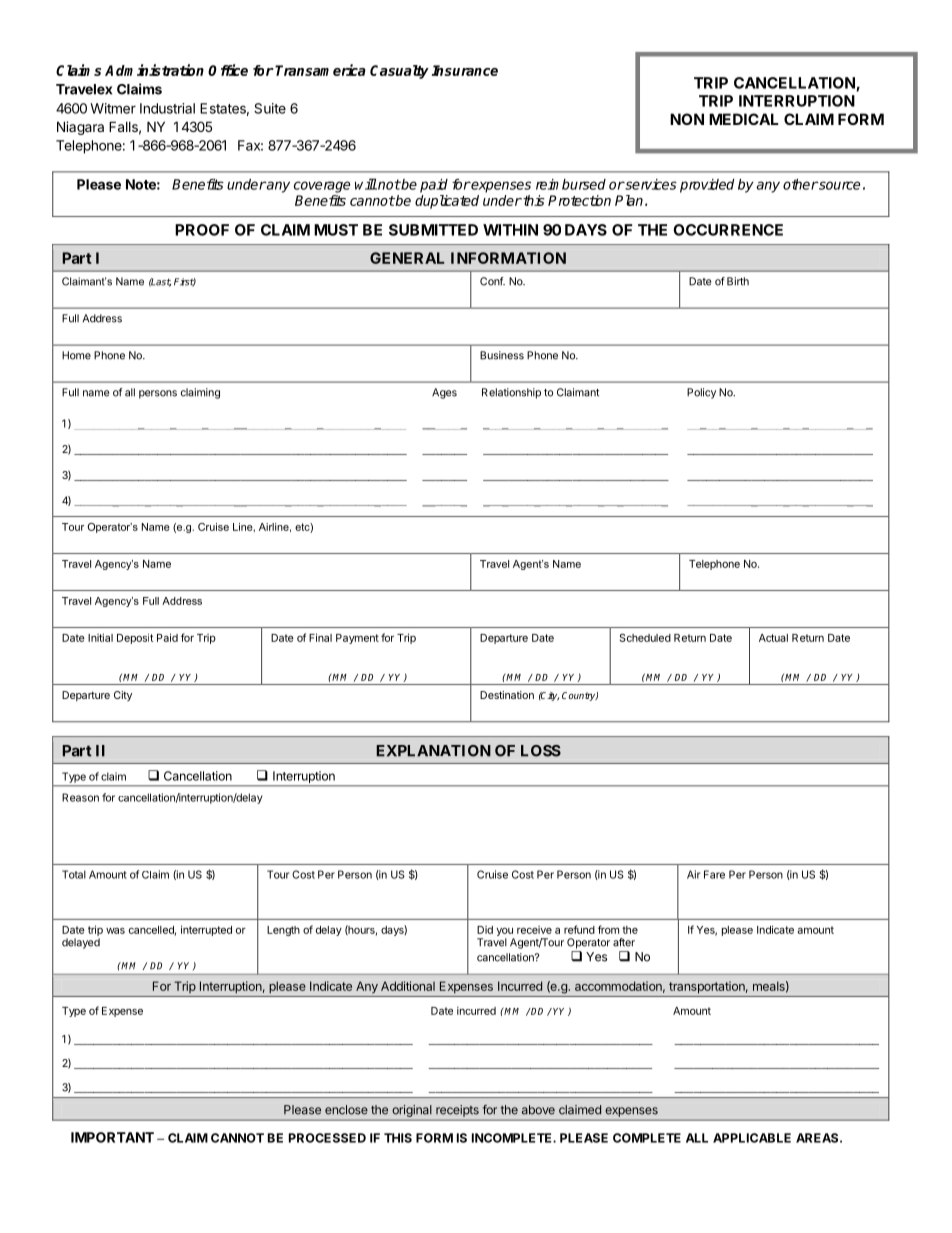 The width and height of the page is (952, 1233). Describe the element at coordinates (687, 119) in the page. I see `NON` at that location.
